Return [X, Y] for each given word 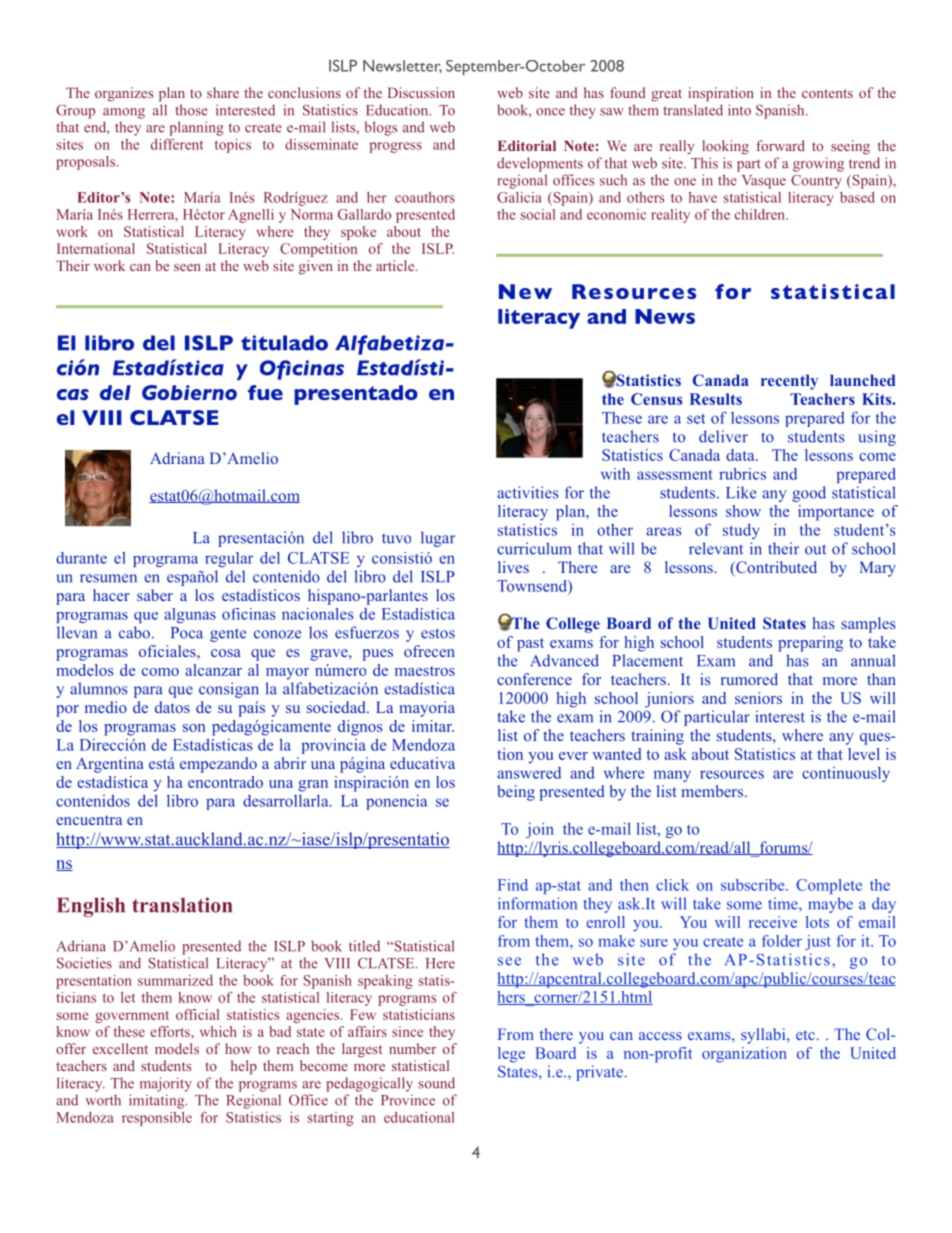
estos [438, 633]
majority [166, 1084]
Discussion [421, 92]
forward [780, 145]
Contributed [775, 568]
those [191, 110]
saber [155, 595]
